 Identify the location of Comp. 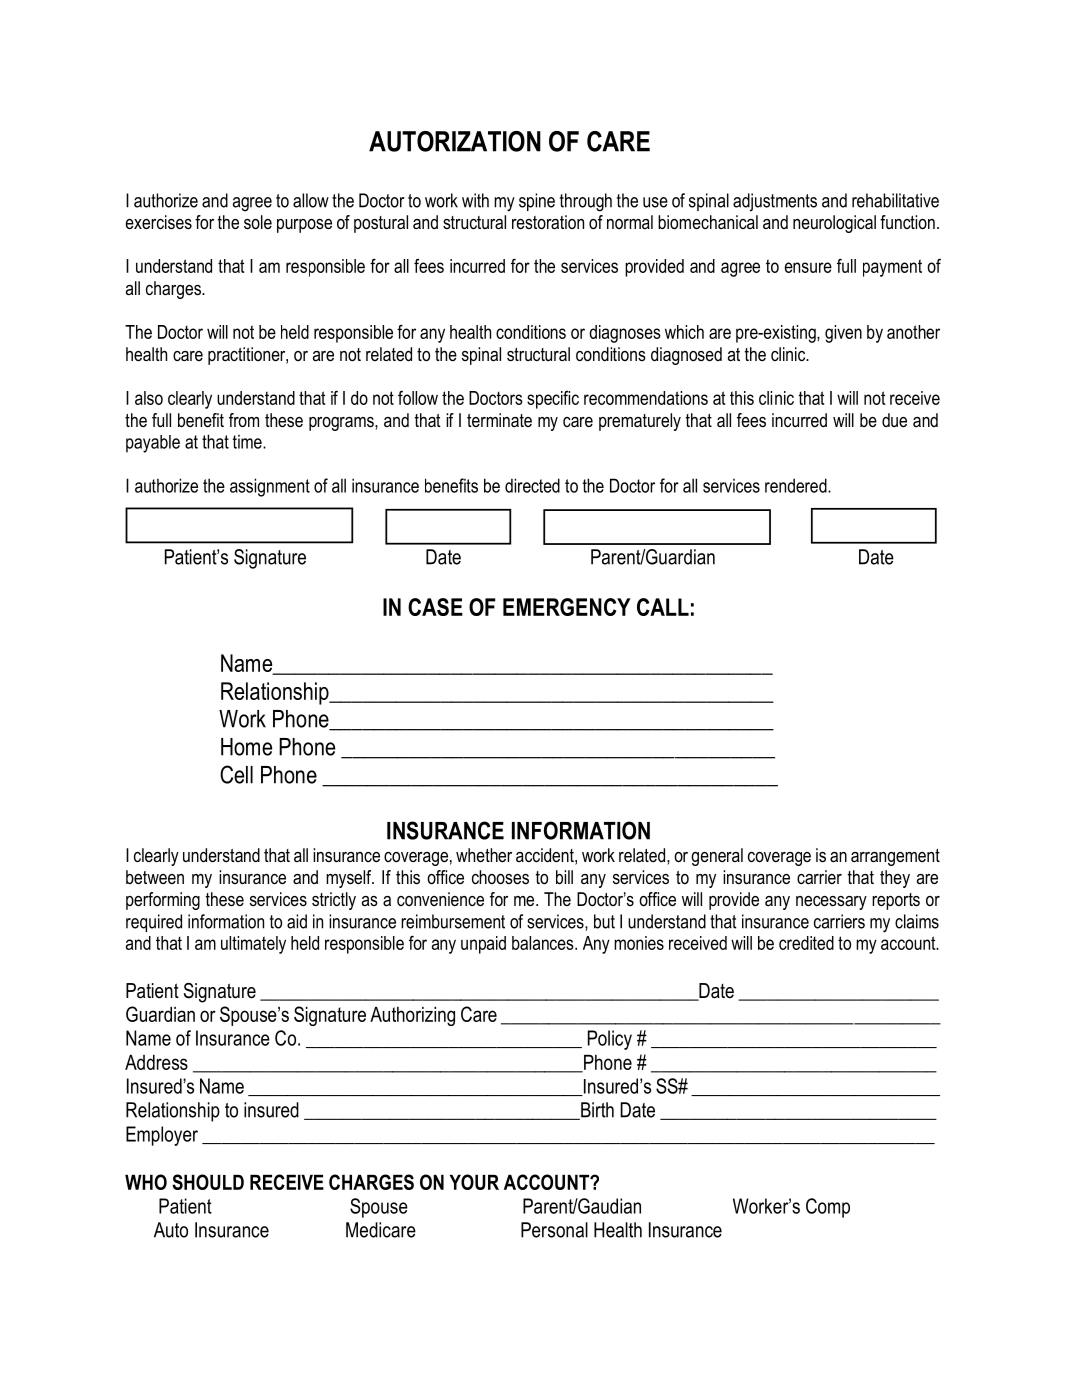
(828, 1208).
